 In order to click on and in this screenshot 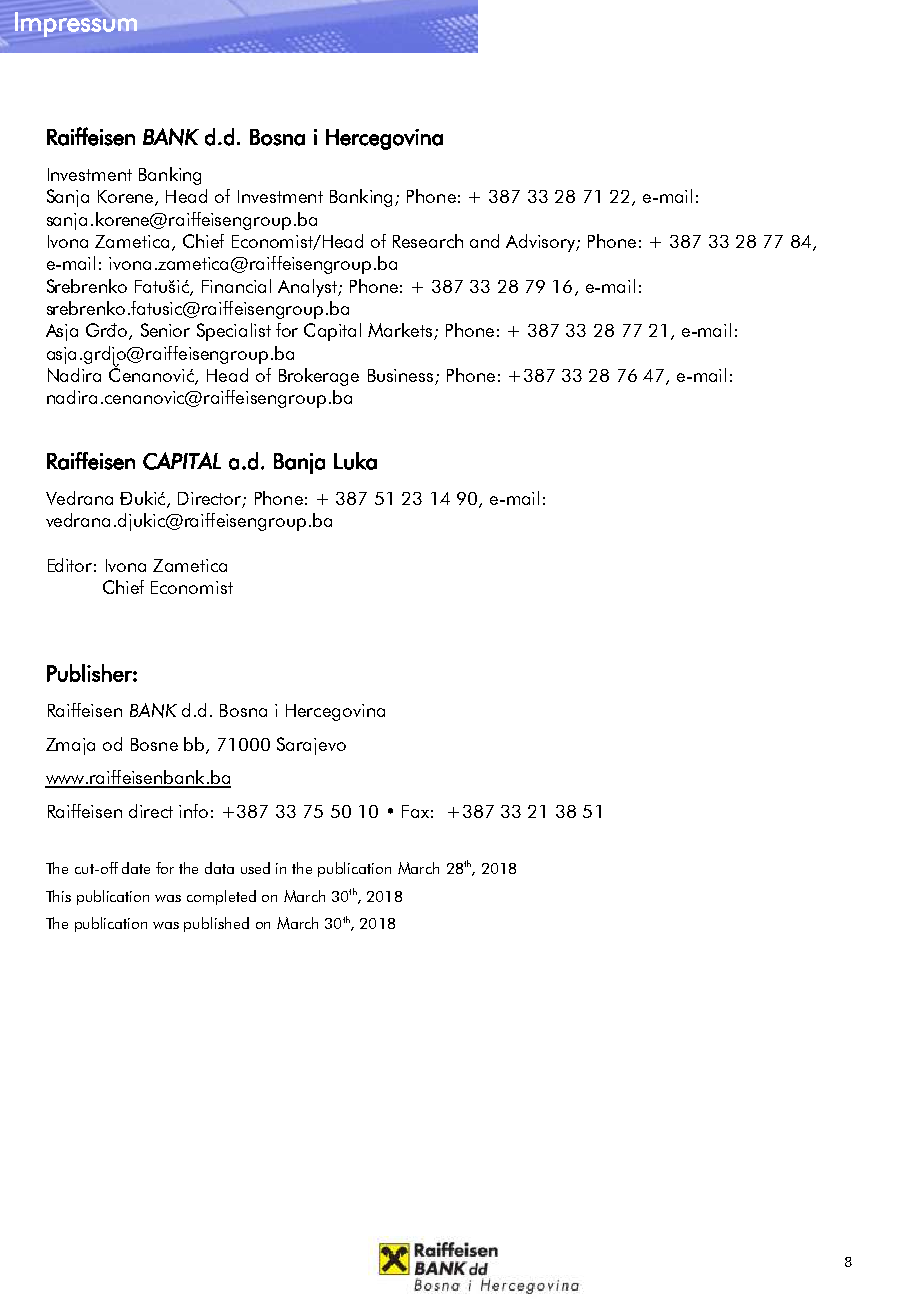, I will do `click(484, 241)`.
